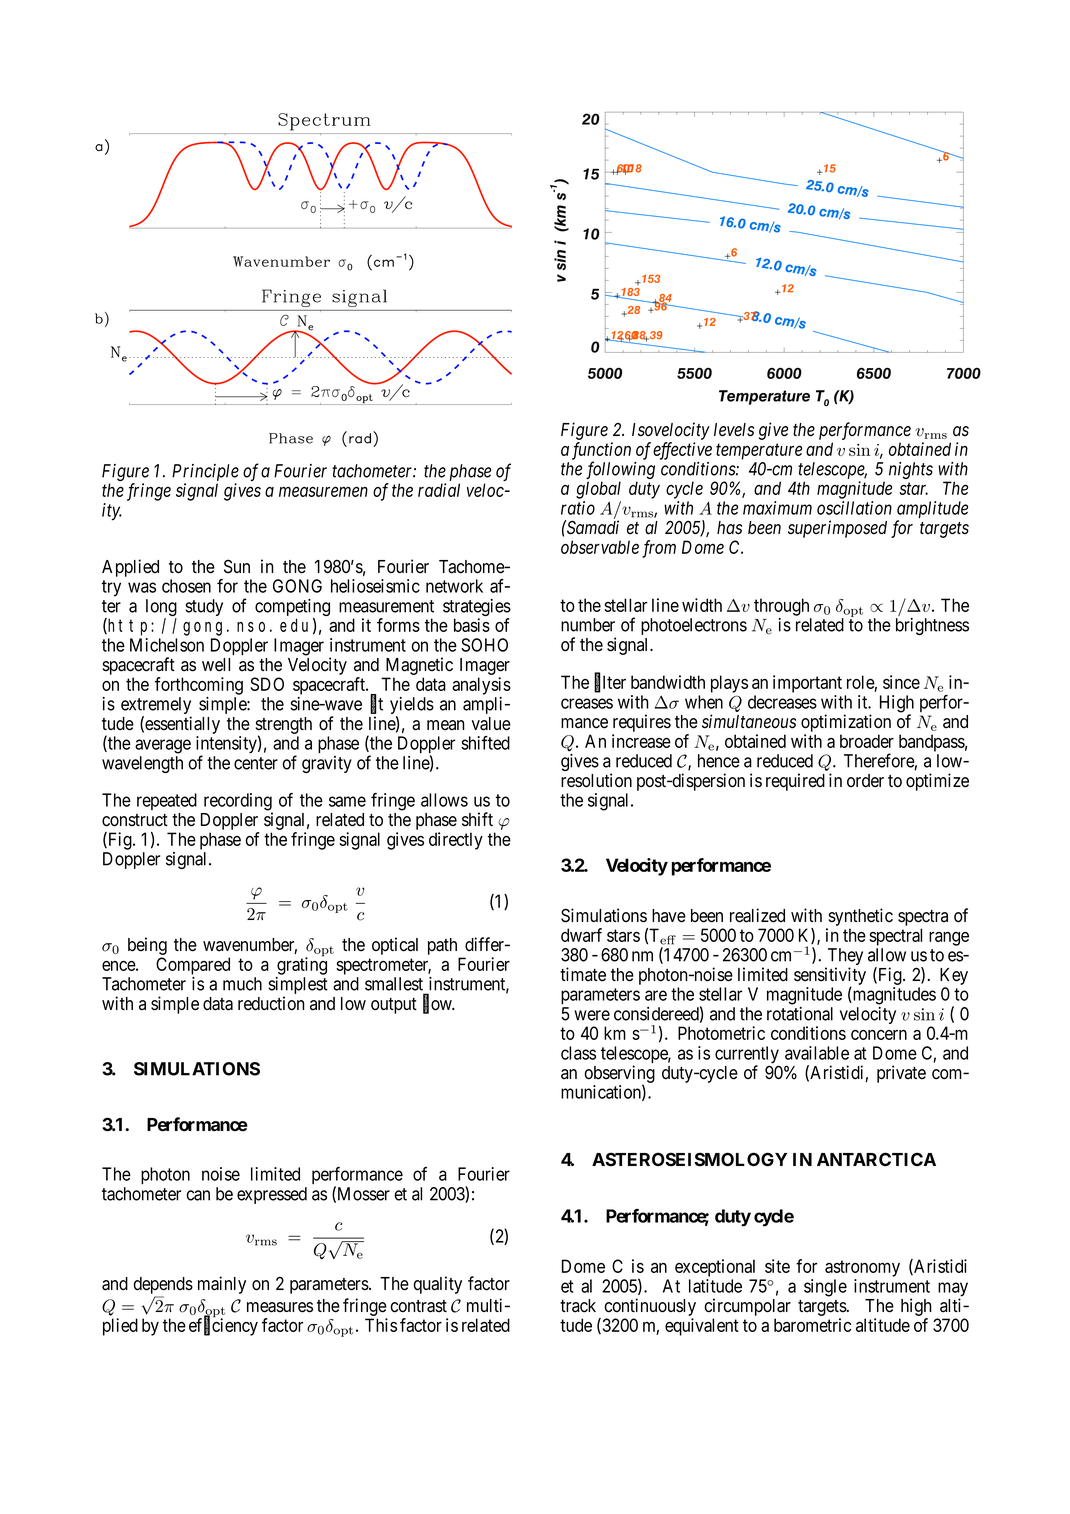 The height and width of the screenshot is (1514, 1070). Describe the element at coordinates (205, 472) in the screenshot. I see `Principle` at that location.
